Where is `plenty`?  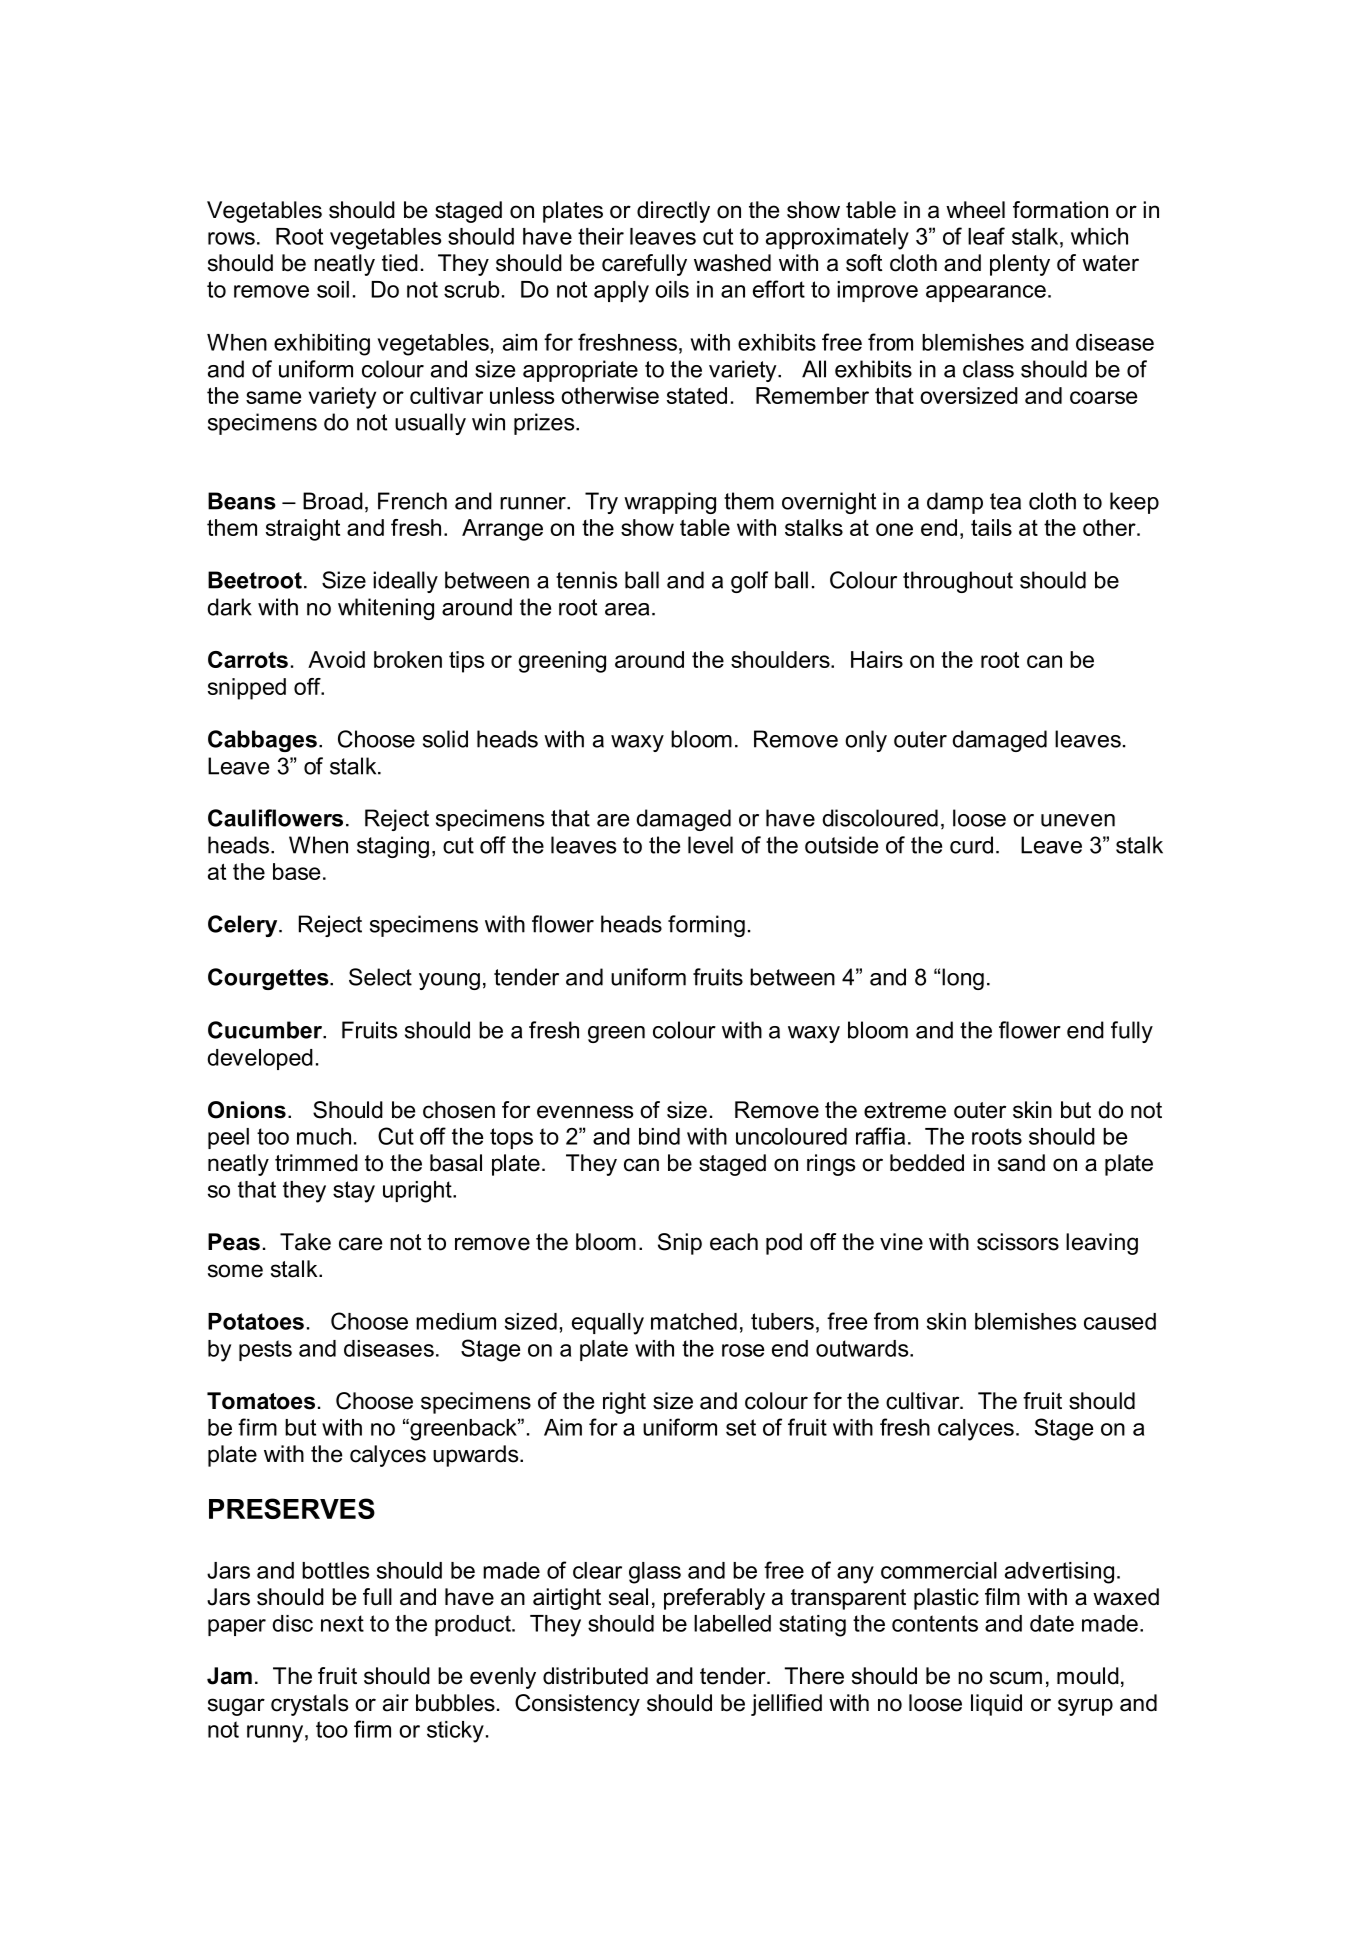 plenty is located at coordinates (1020, 265).
